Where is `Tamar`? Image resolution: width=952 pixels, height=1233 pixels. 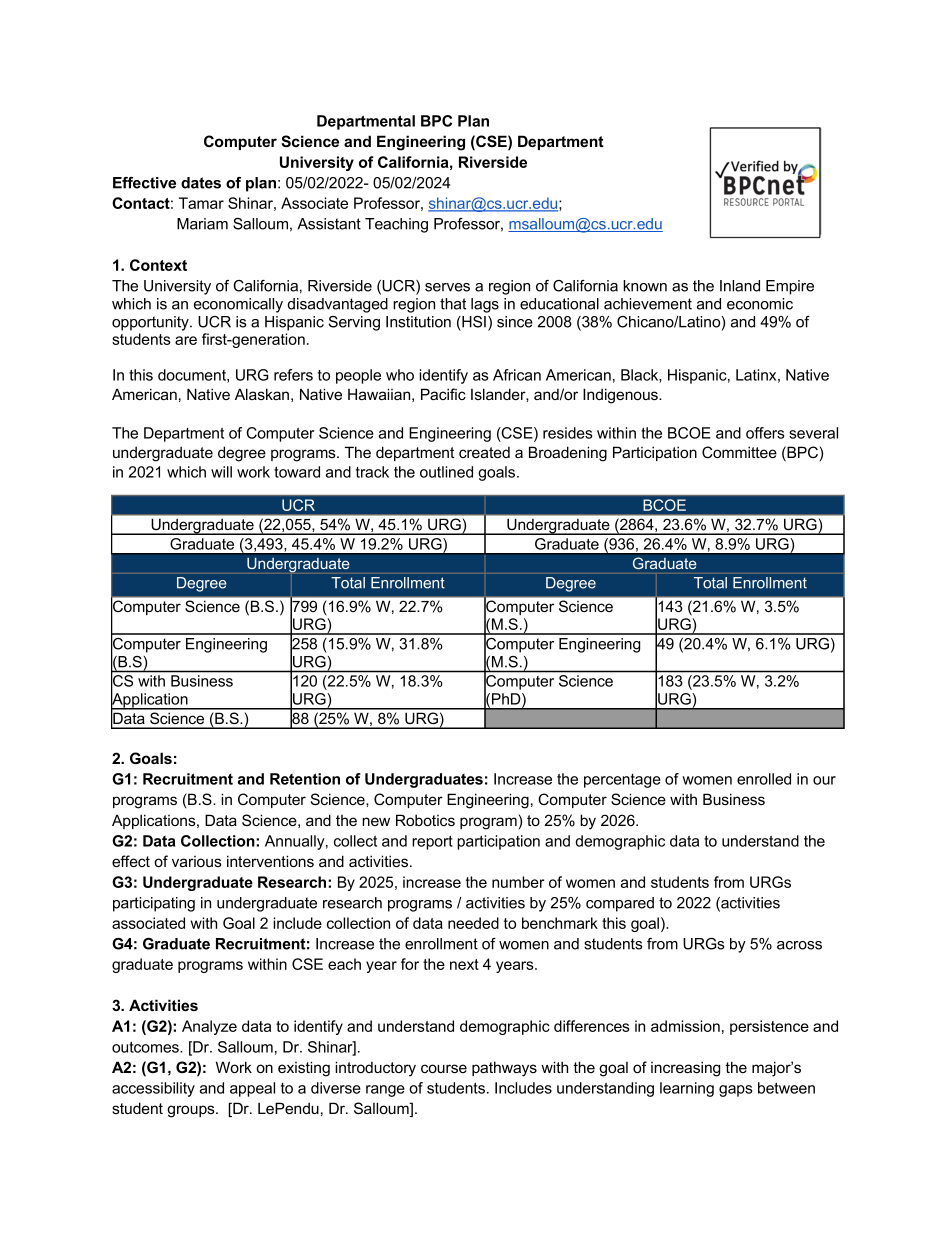 Tamar is located at coordinates (201, 203).
